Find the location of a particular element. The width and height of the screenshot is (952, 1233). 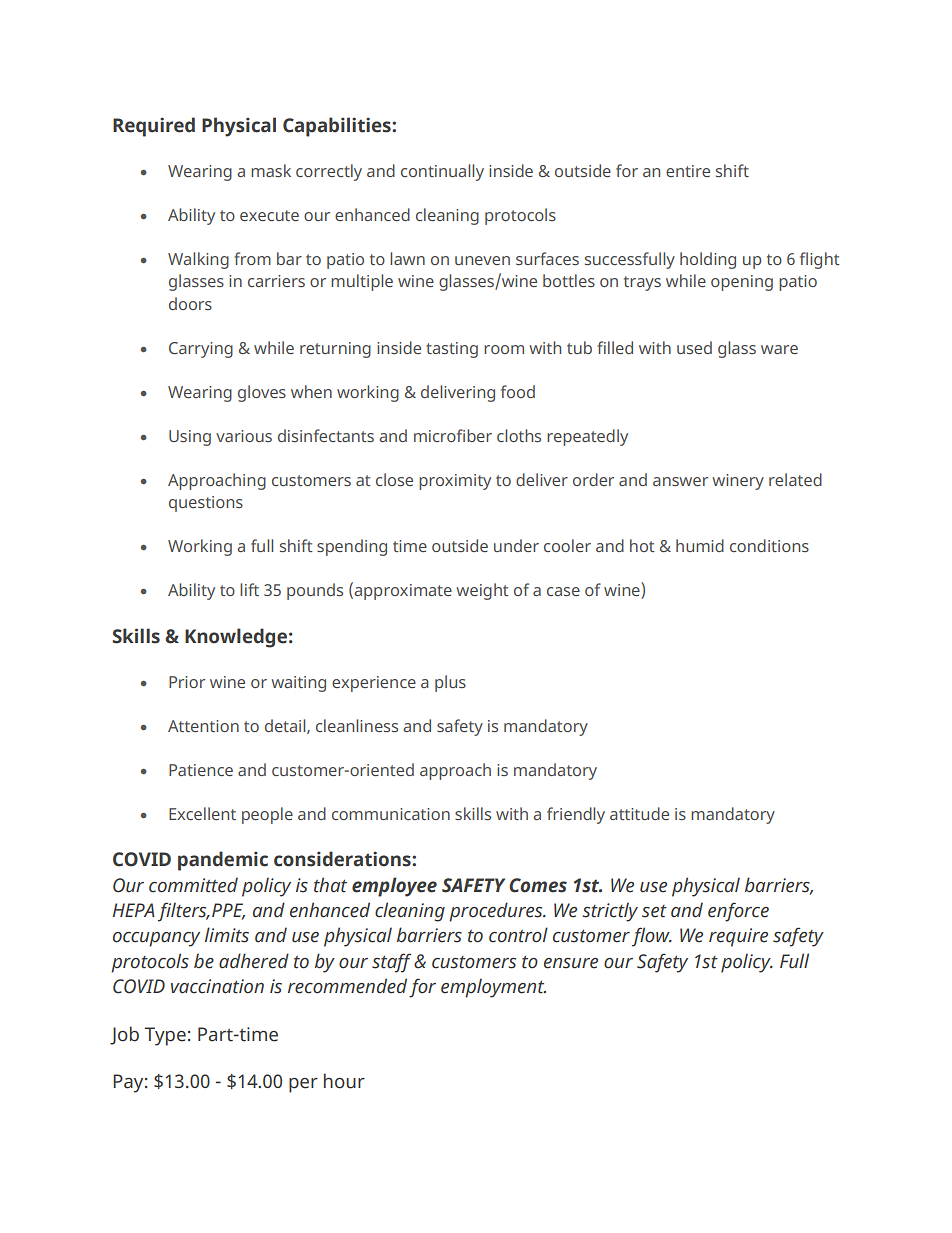

mask is located at coordinates (271, 170).
